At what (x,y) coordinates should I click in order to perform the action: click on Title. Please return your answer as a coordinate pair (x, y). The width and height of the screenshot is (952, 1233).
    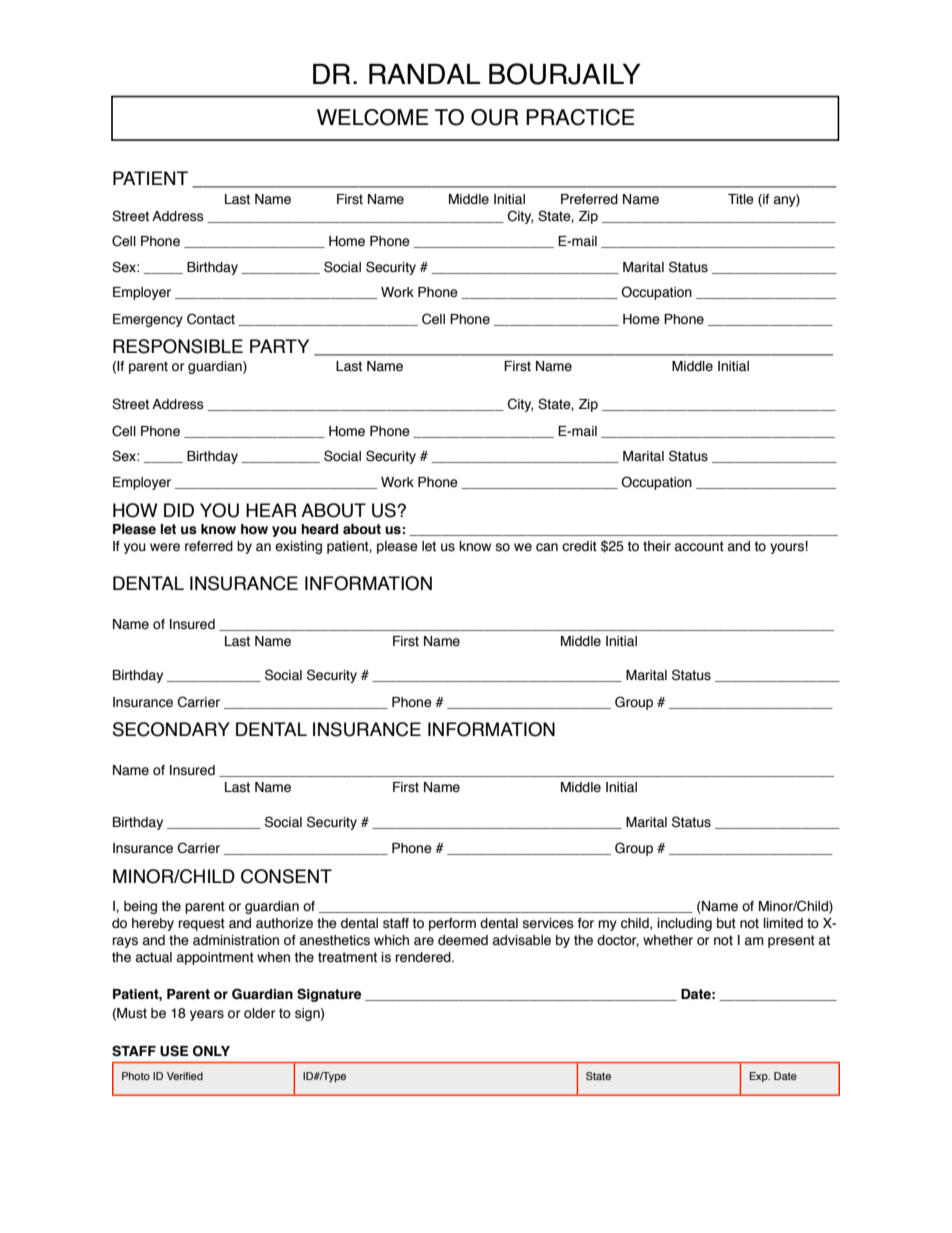
    Looking at the image, I should click on (741, 199).
